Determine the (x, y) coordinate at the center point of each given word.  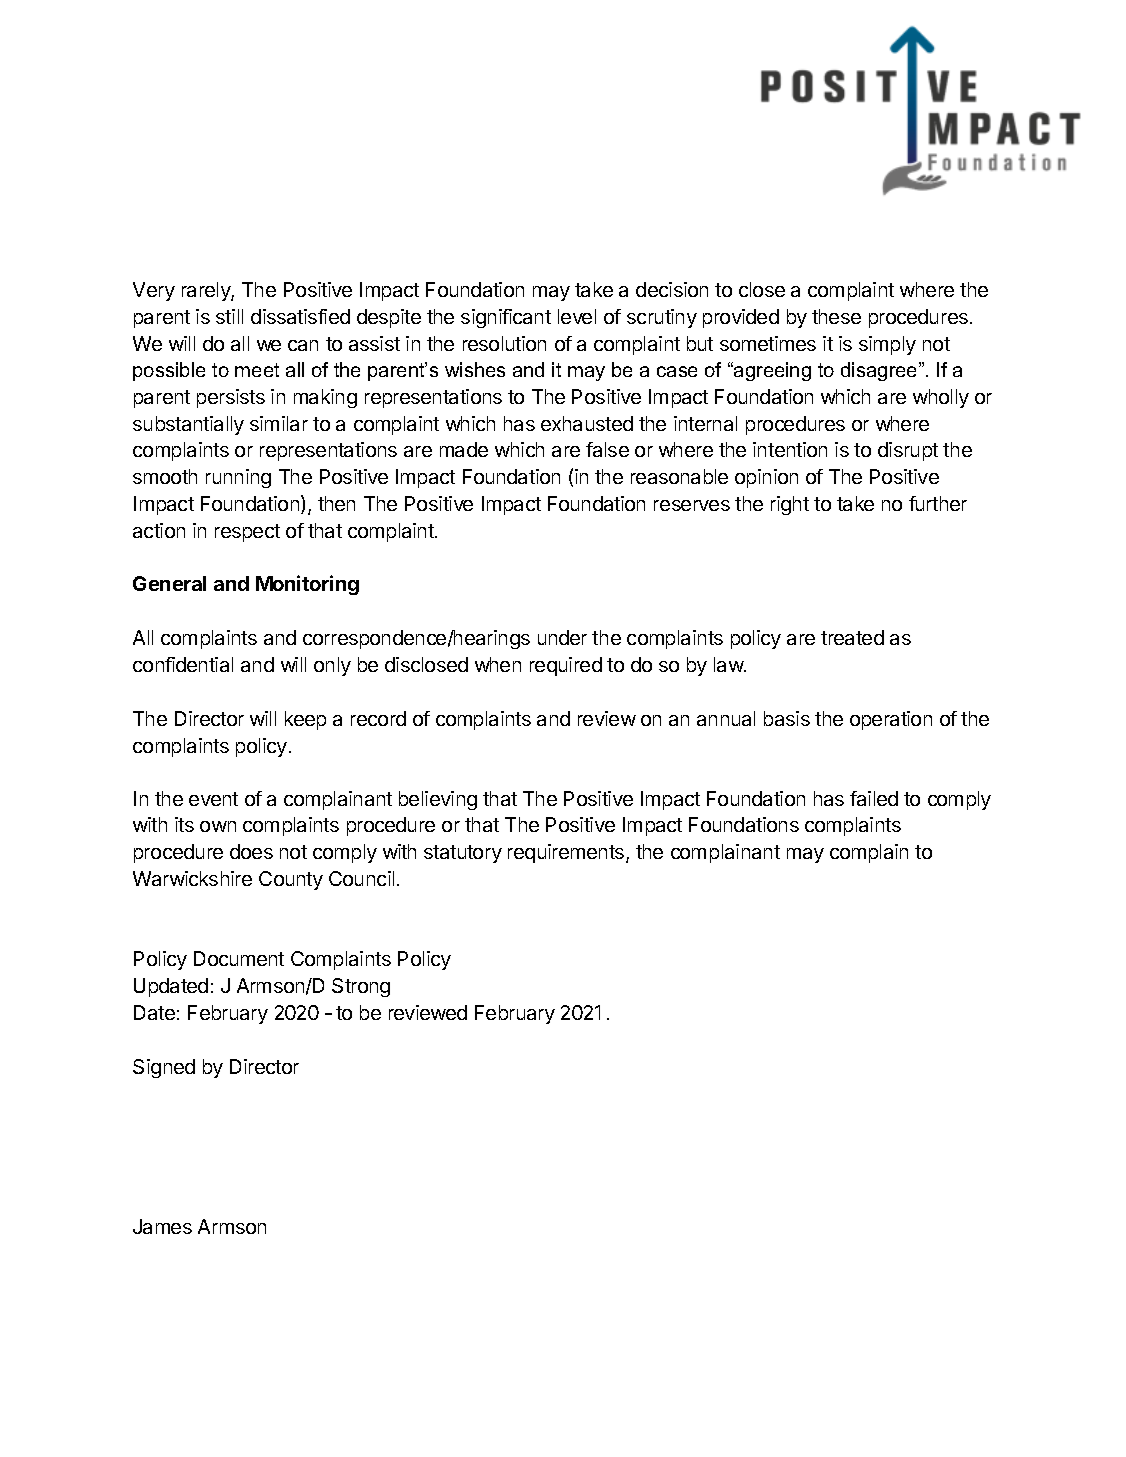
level (577, 316)
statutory (463, 854)
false (607, 449)
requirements (567, 853)
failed (874, 798)
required (566, 666)
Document (239, 958)
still (229, 316)
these (836, 316)
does (251, 851)
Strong (361, 987)
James (162, 1226)
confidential (183, 664)
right (790, 505)
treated (852, 637)
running (238, 478)
